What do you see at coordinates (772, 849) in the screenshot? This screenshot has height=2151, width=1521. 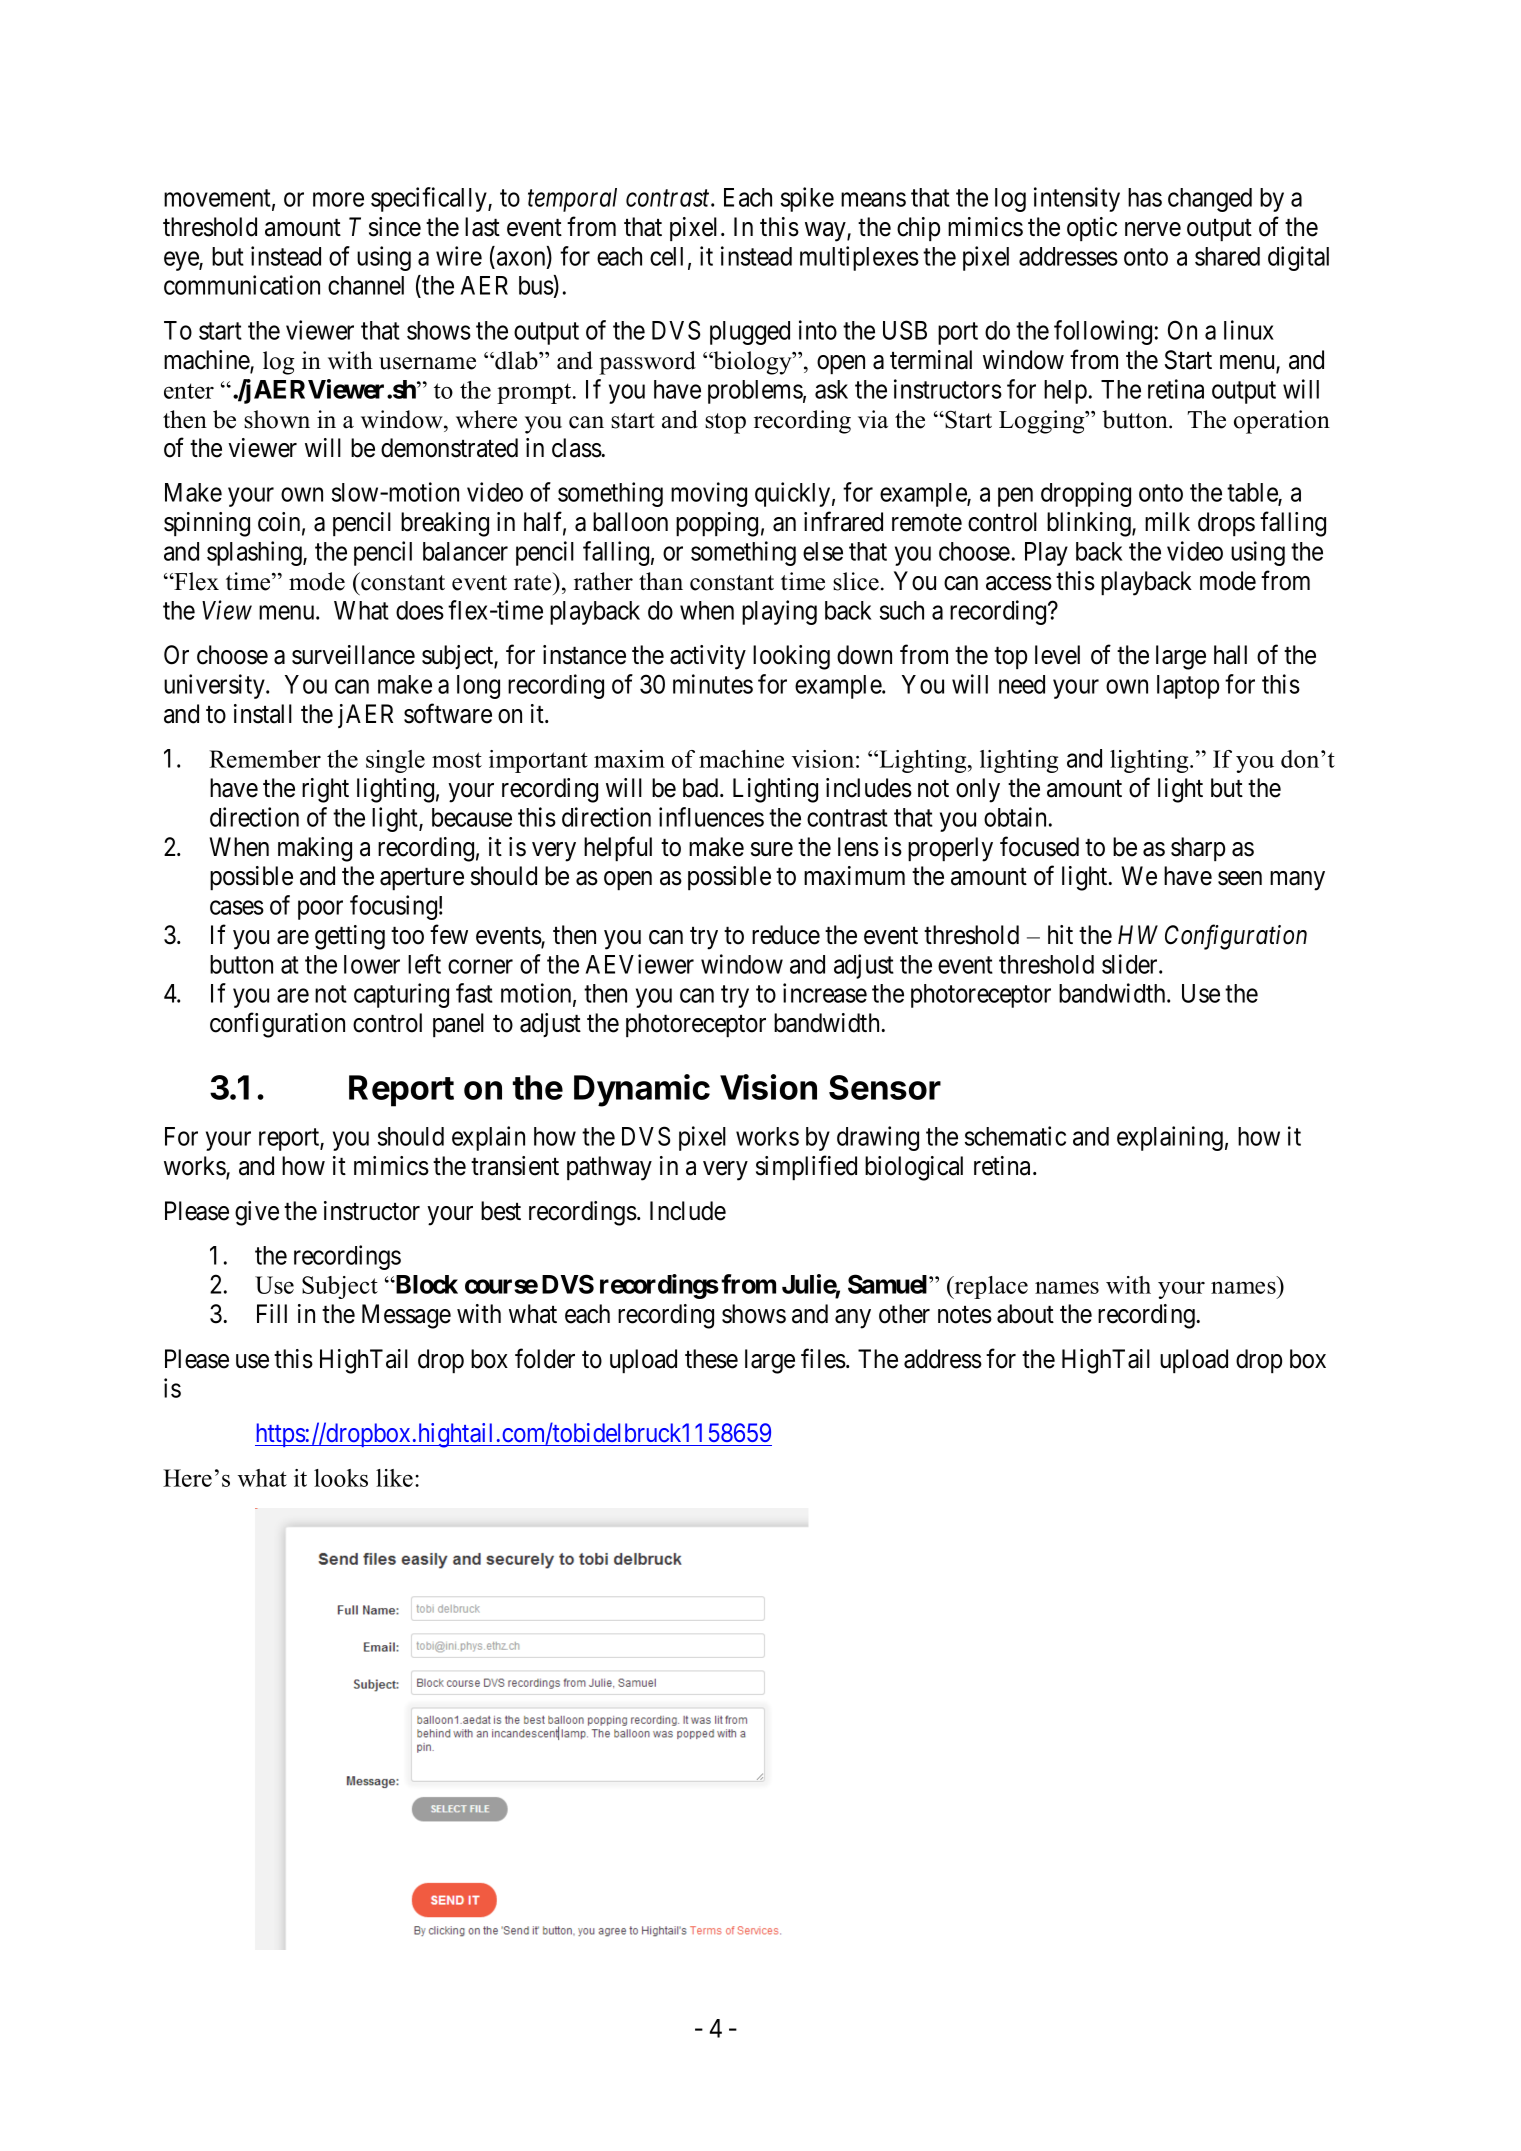 I see `sure` at bounding box center [772, 849].
